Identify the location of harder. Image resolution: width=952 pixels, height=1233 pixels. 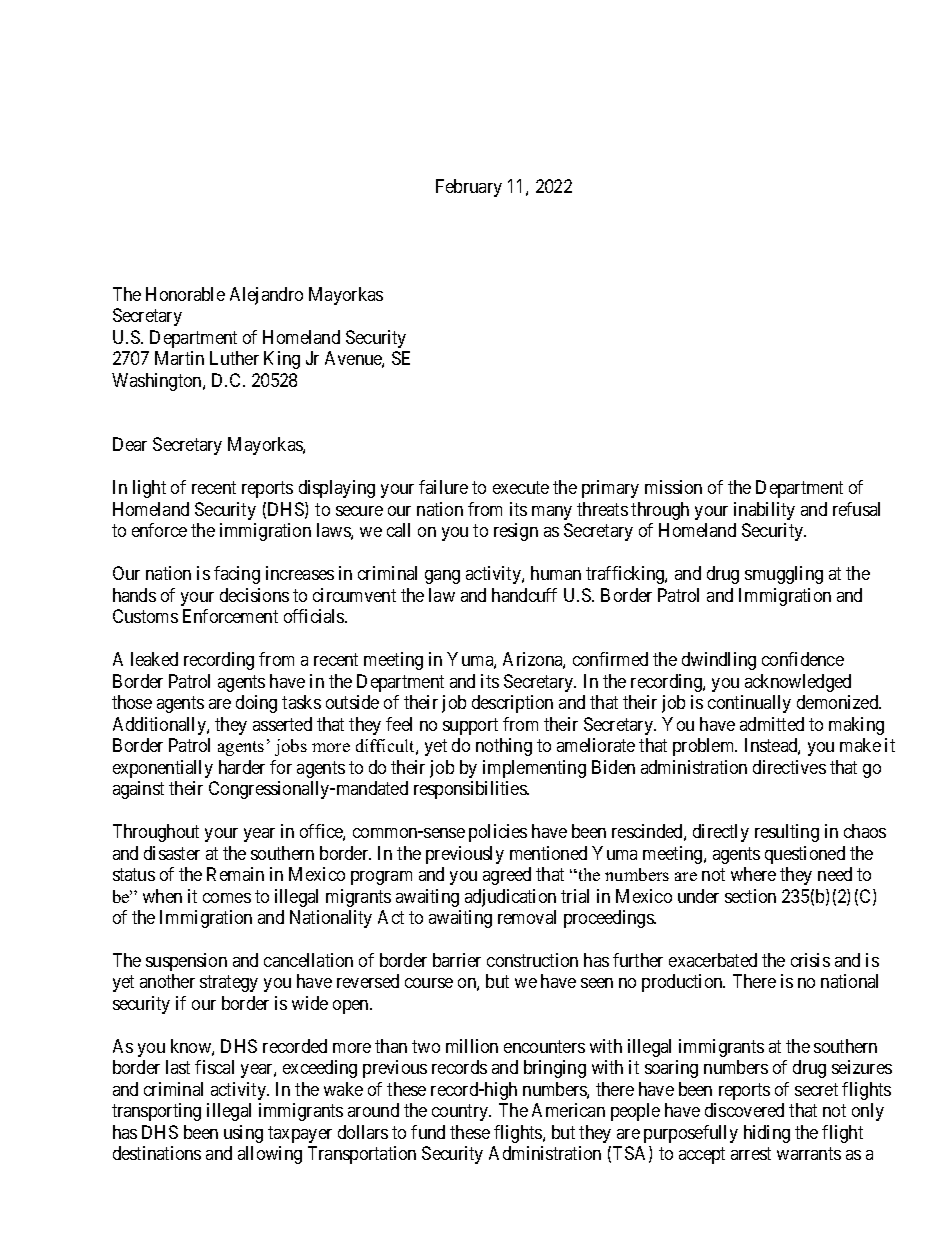
(242, 767).
